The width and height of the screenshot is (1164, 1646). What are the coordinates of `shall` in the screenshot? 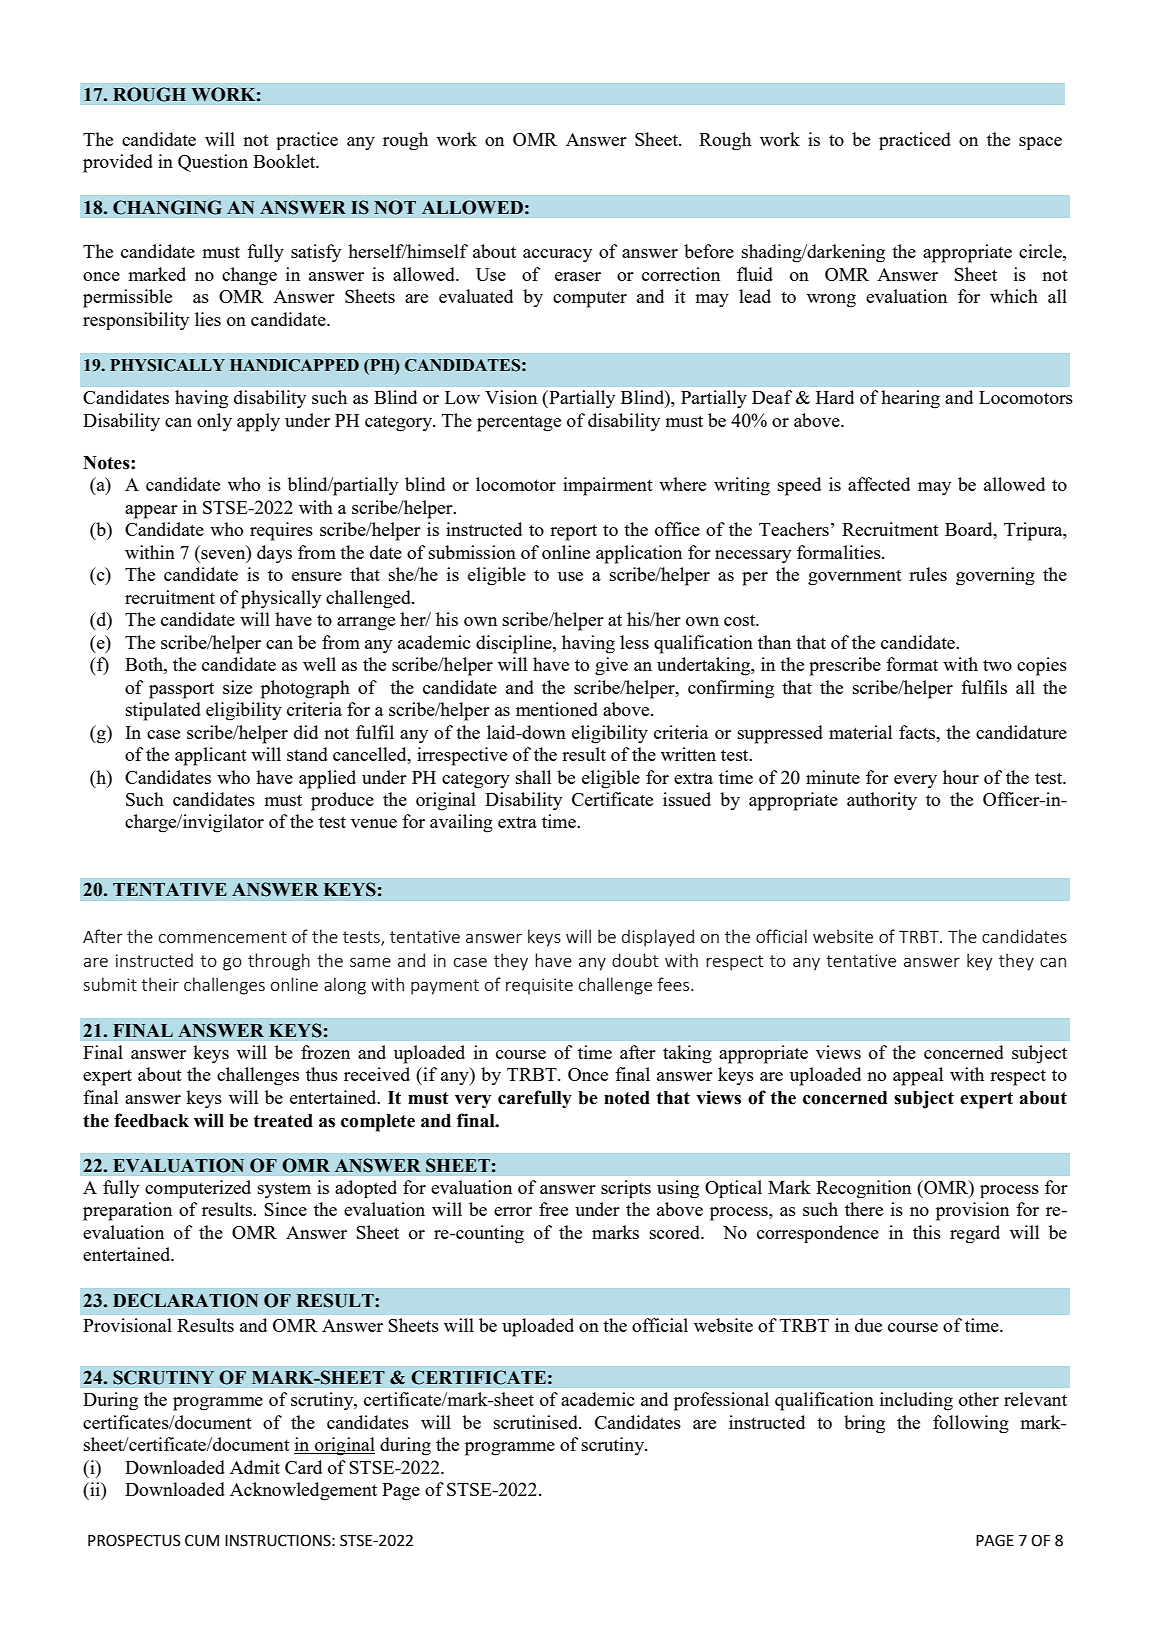 It's located at (533, 777).
